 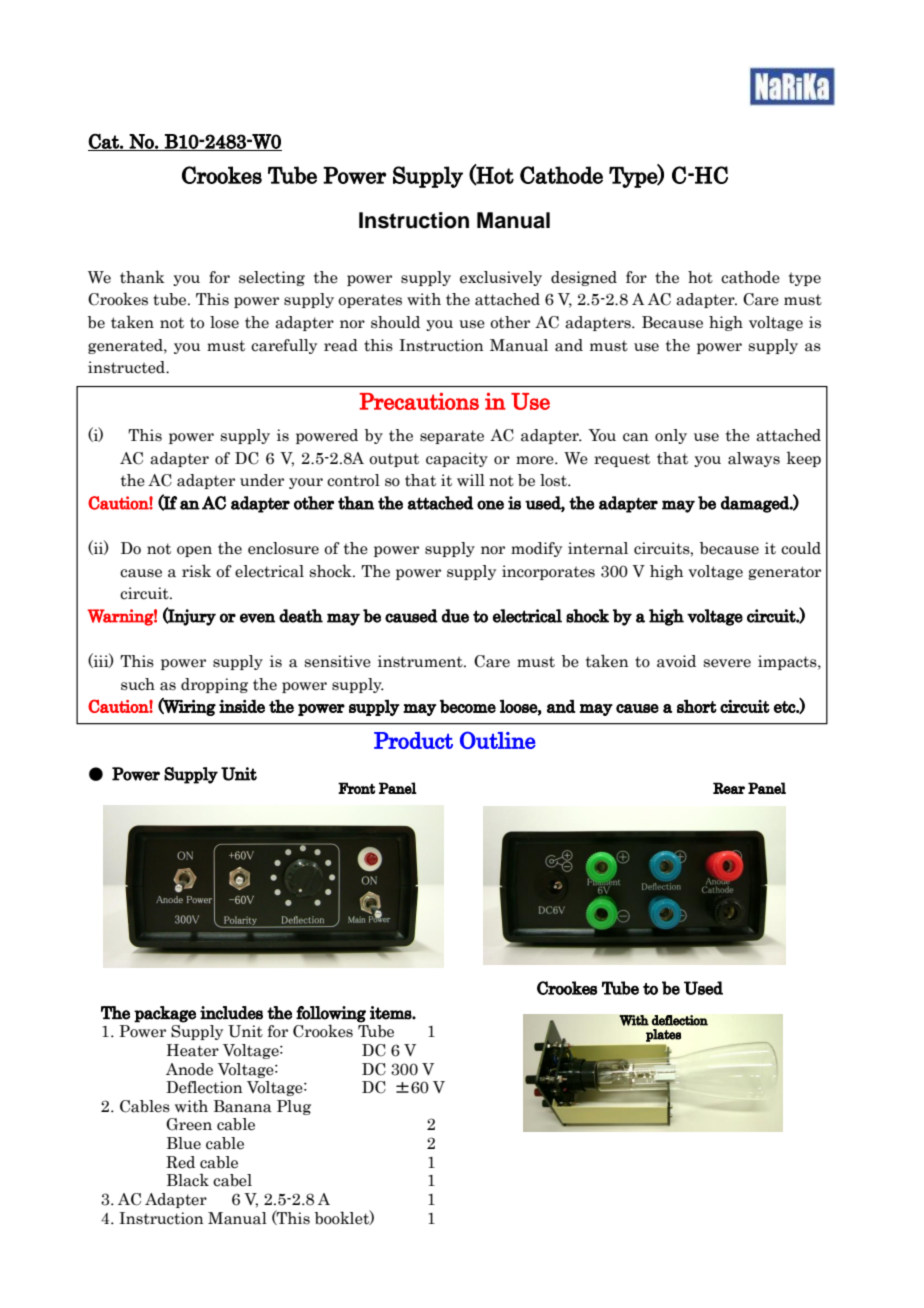 What do you see at coordinates (729, 788) in the document?
I see `Rear` at bounding box center [729, 788].
